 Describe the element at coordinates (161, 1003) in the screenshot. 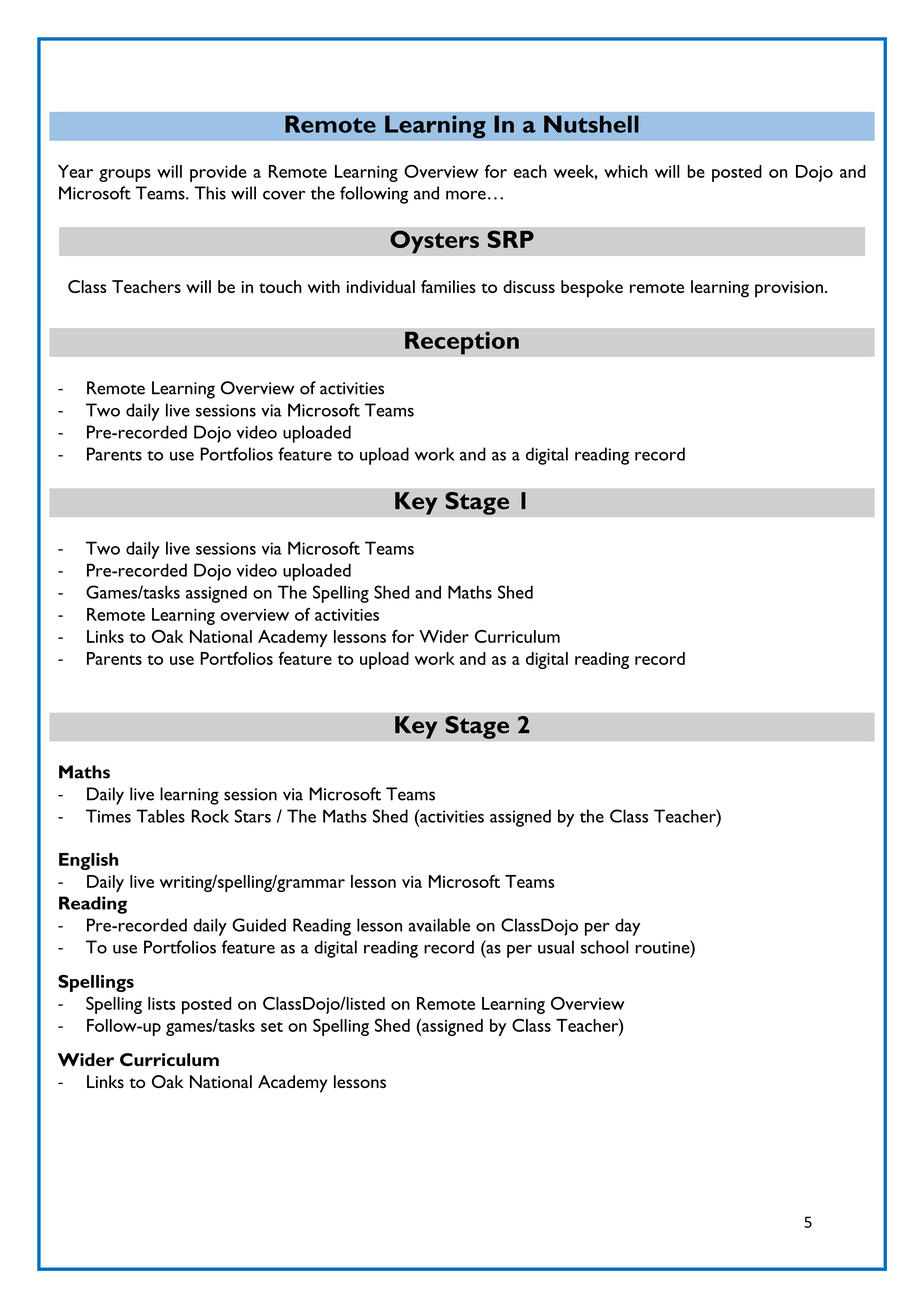

I see `lists` at that location.
